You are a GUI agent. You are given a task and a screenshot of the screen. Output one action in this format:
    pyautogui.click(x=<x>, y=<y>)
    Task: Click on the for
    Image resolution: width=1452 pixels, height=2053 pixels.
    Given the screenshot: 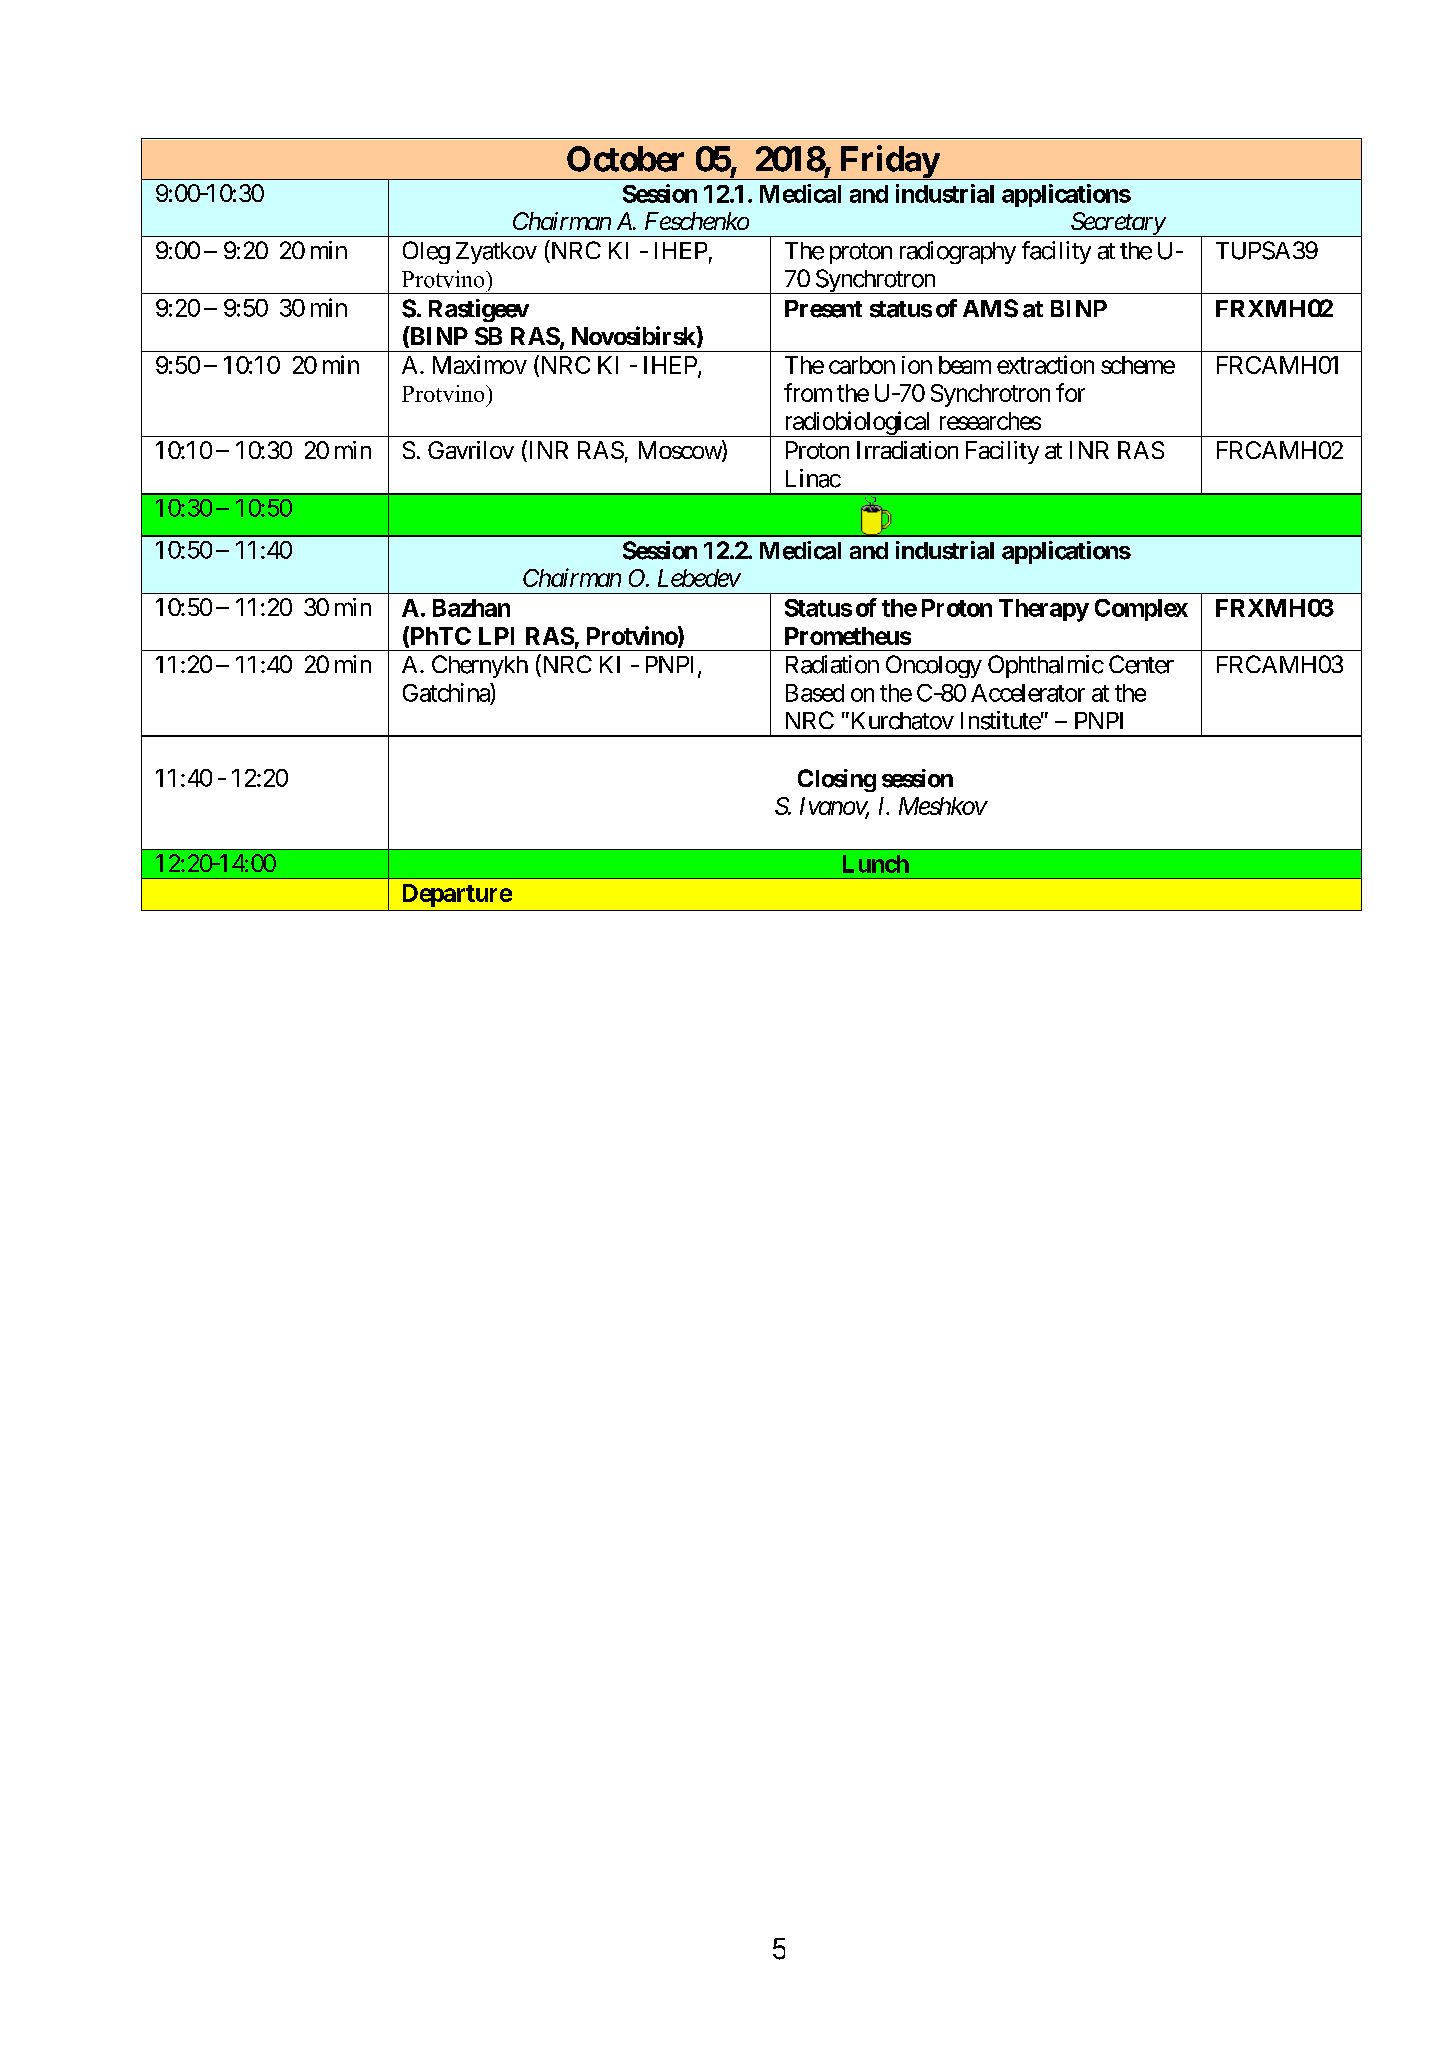 What is the action you would take?
    pyautogui.click(x=1070, y=392)
